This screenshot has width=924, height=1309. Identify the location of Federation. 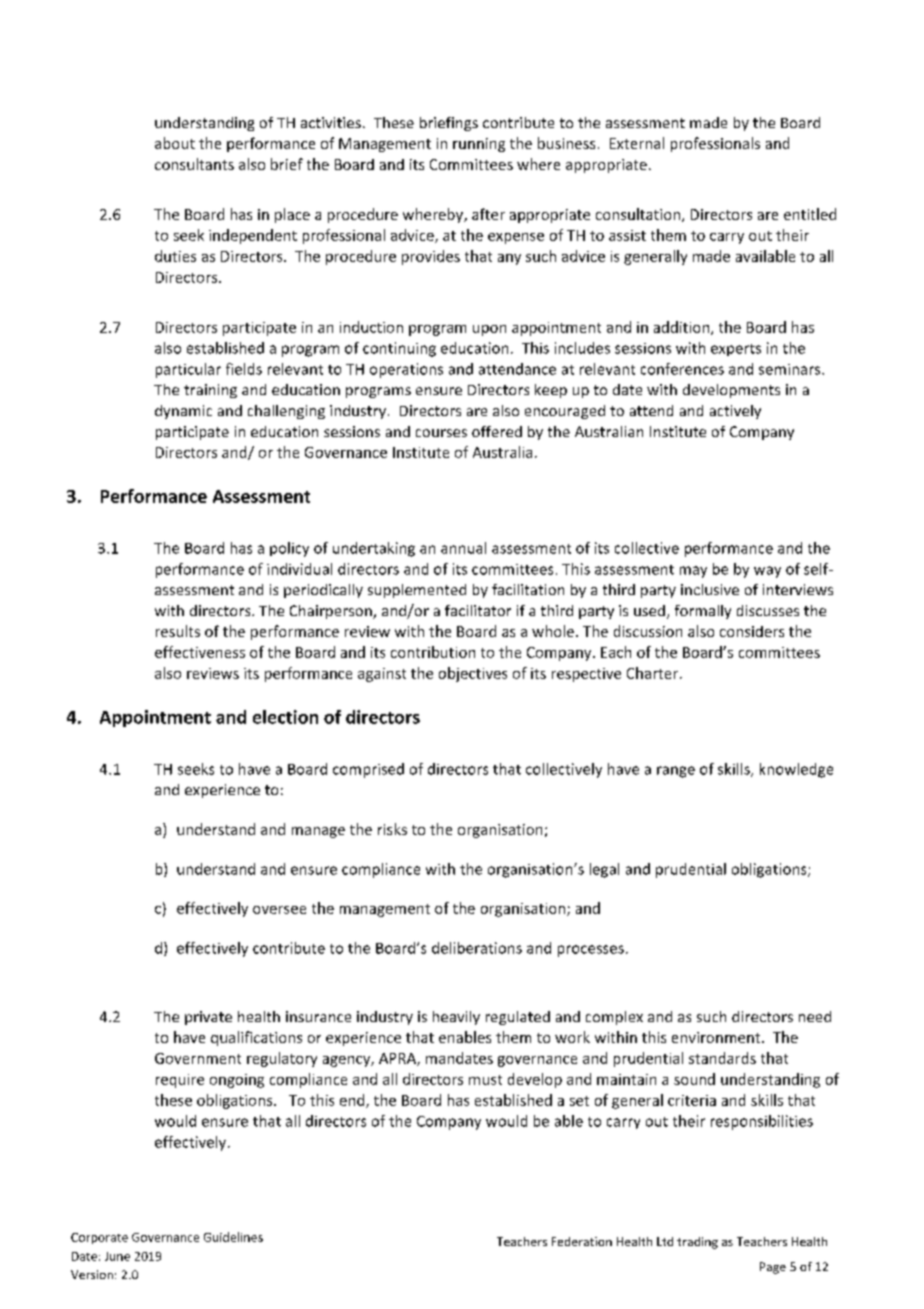
(582, 1241).
